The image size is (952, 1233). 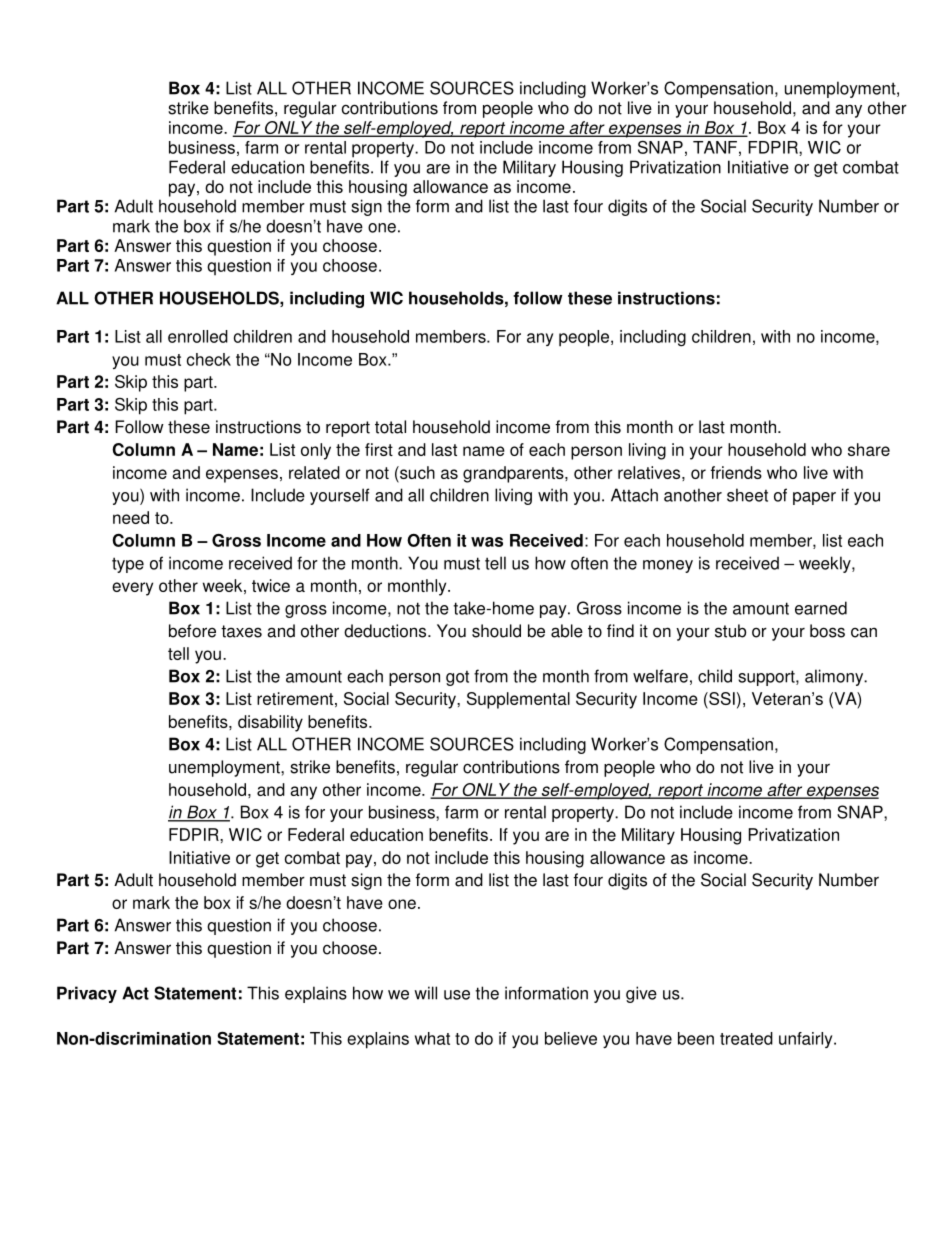 What do you see at coordinates (736, 472) in the document?
I see `friends` at bounding box center [736, 472].
